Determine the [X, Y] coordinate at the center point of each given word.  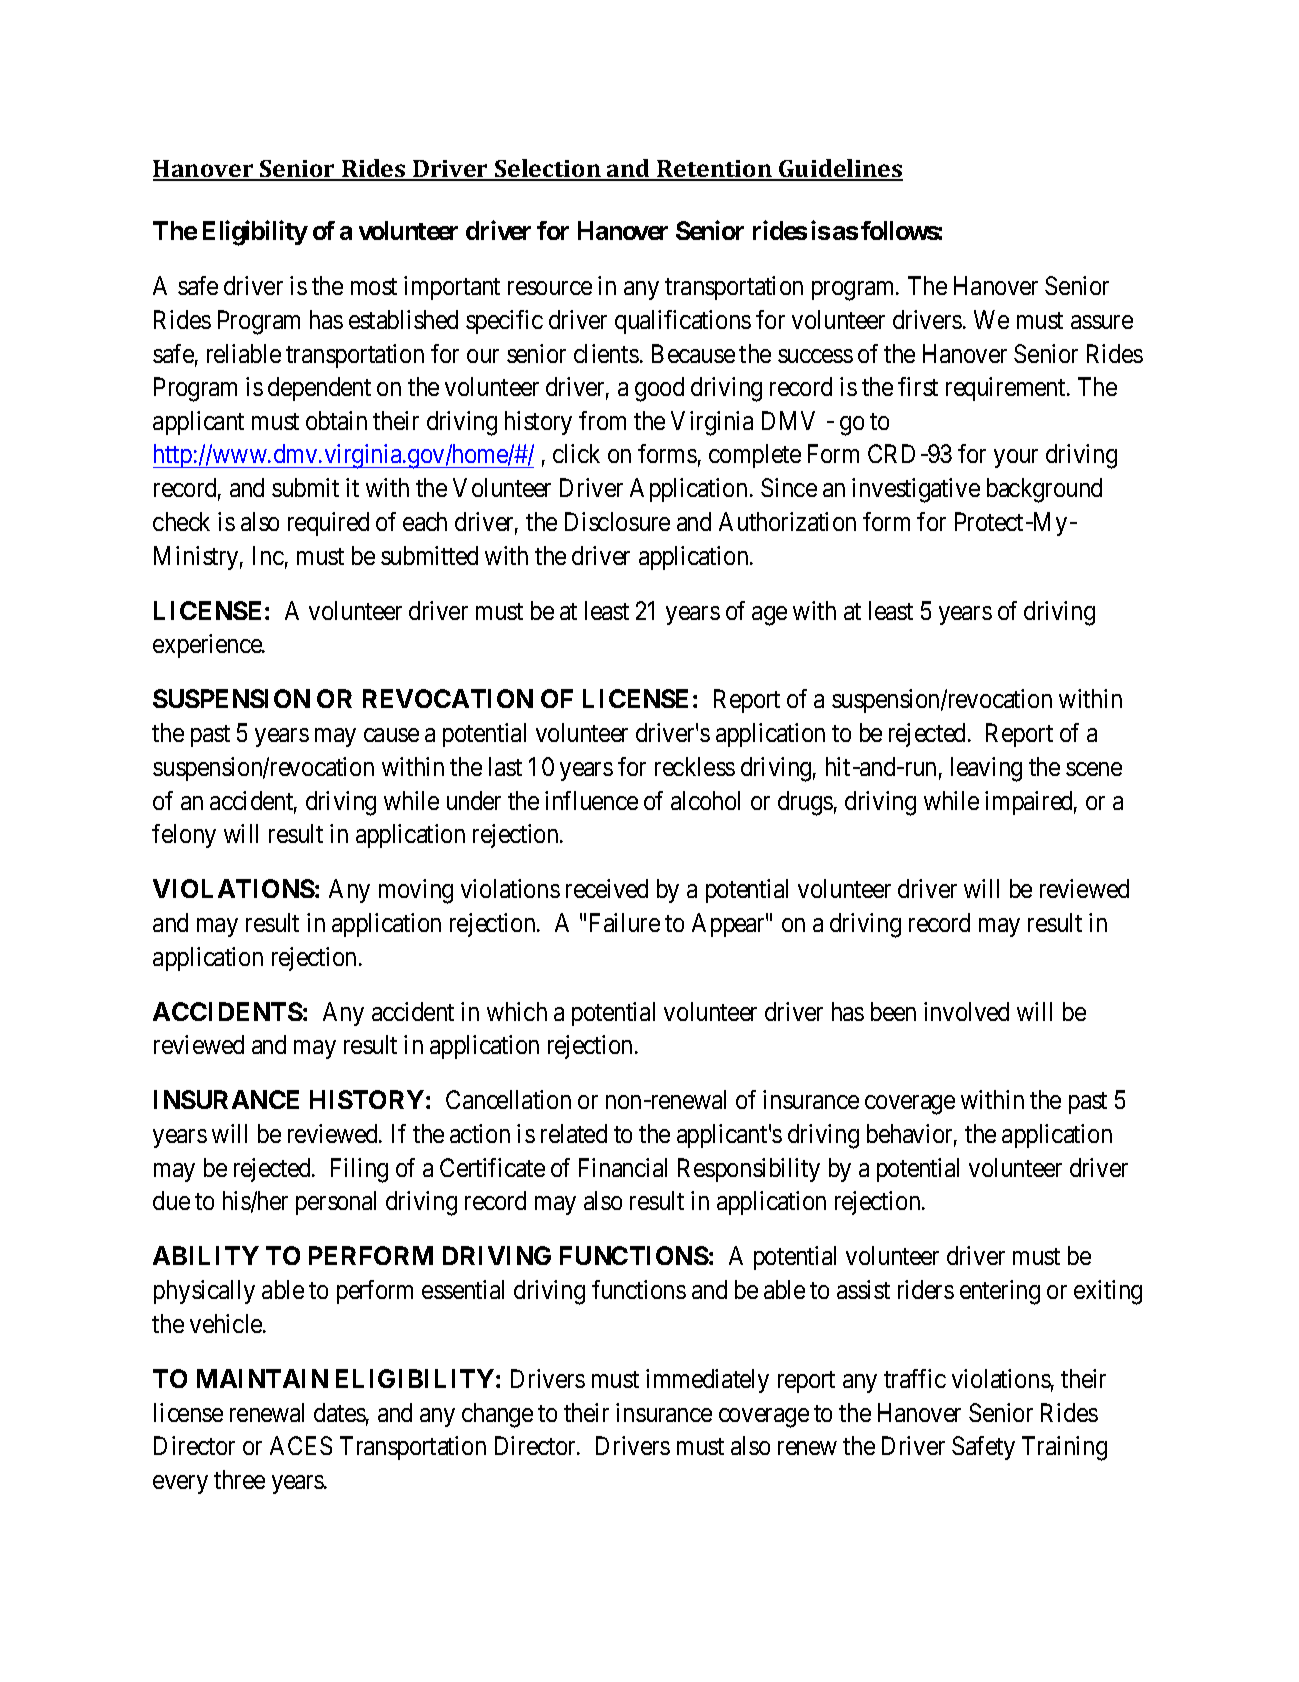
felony [184, 836]
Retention [715, 170]
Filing [359, 1170]
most [374, 287]
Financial [623, 1167]
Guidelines [840, 169]
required [328, 524]
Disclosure [617, 521]
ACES [301, 1445]
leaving [986, 769]
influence [591, 800]
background [1044, 490]
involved [966, 1011]
